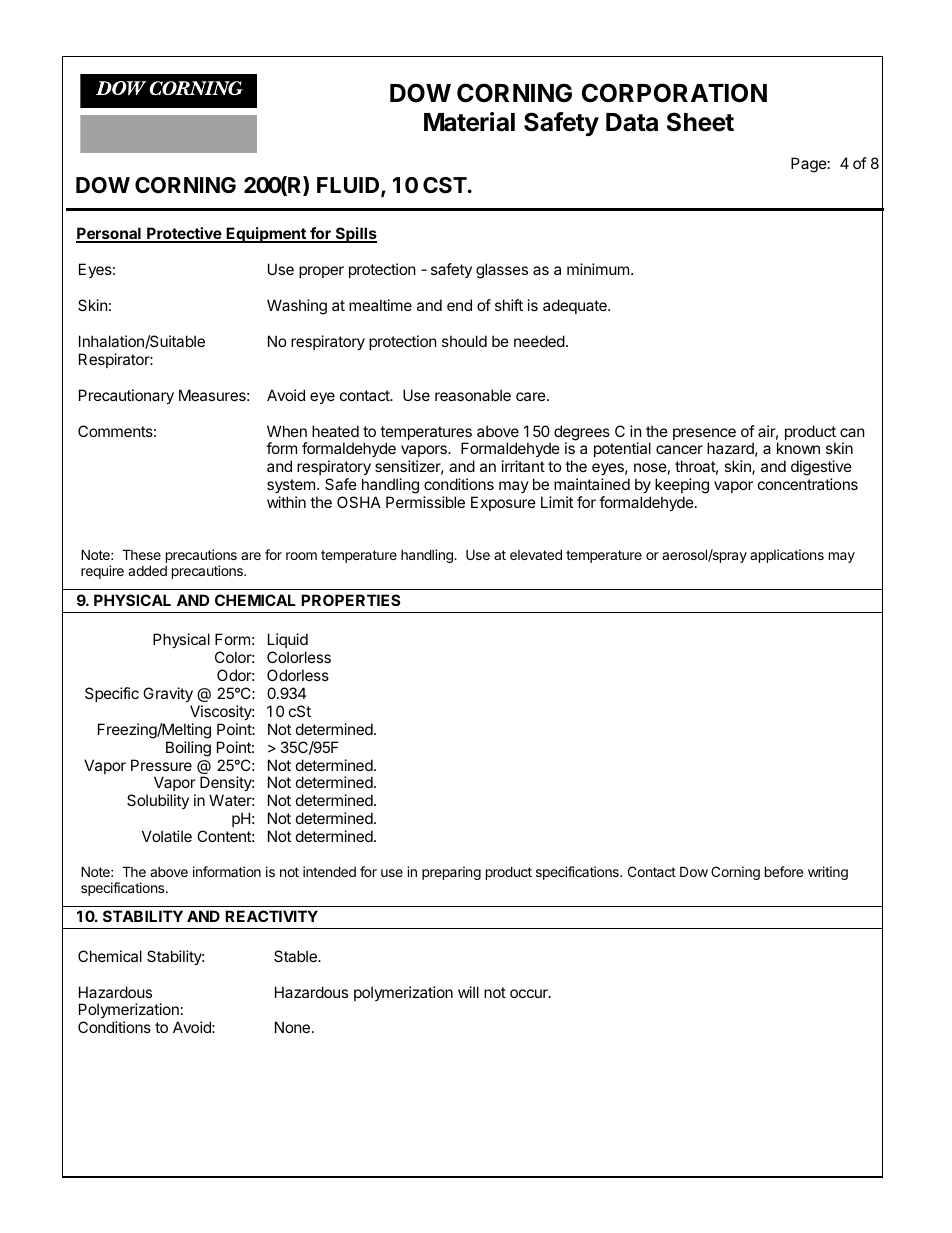 The height and width of the screenshot is (1233, 952). What do you see at coordinates (473, 395) in the screenshot?
I see `reasonable` at bounding box center [473, 395].
